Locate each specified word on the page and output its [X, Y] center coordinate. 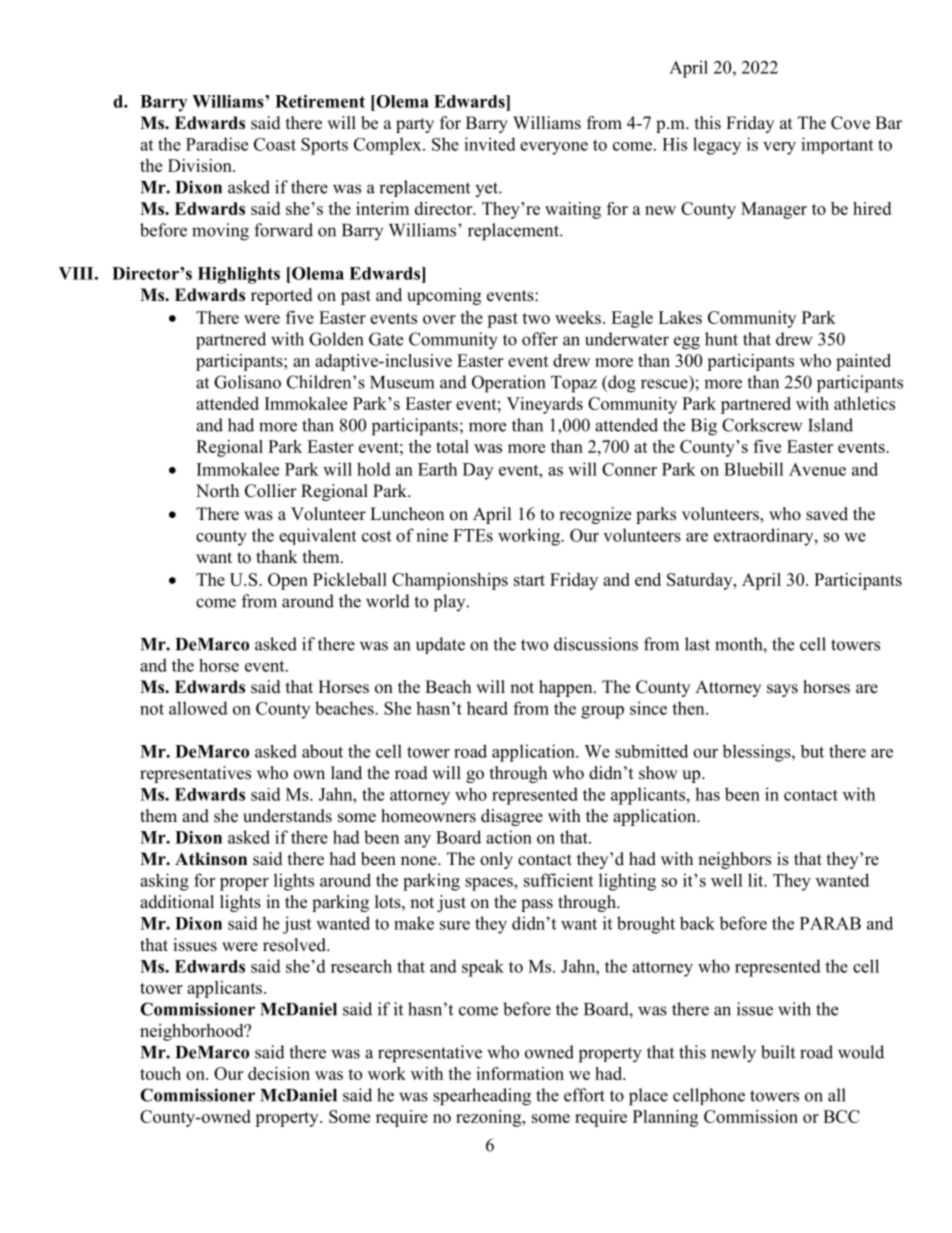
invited [490, 144]
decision [279, 1073]
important [837, 145]
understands [287, 816]
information [520, 1073]
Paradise [217, 144]
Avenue [817, 469]
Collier [271, 491]
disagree [512, 817]
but [812, 751]
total [452, 446]
